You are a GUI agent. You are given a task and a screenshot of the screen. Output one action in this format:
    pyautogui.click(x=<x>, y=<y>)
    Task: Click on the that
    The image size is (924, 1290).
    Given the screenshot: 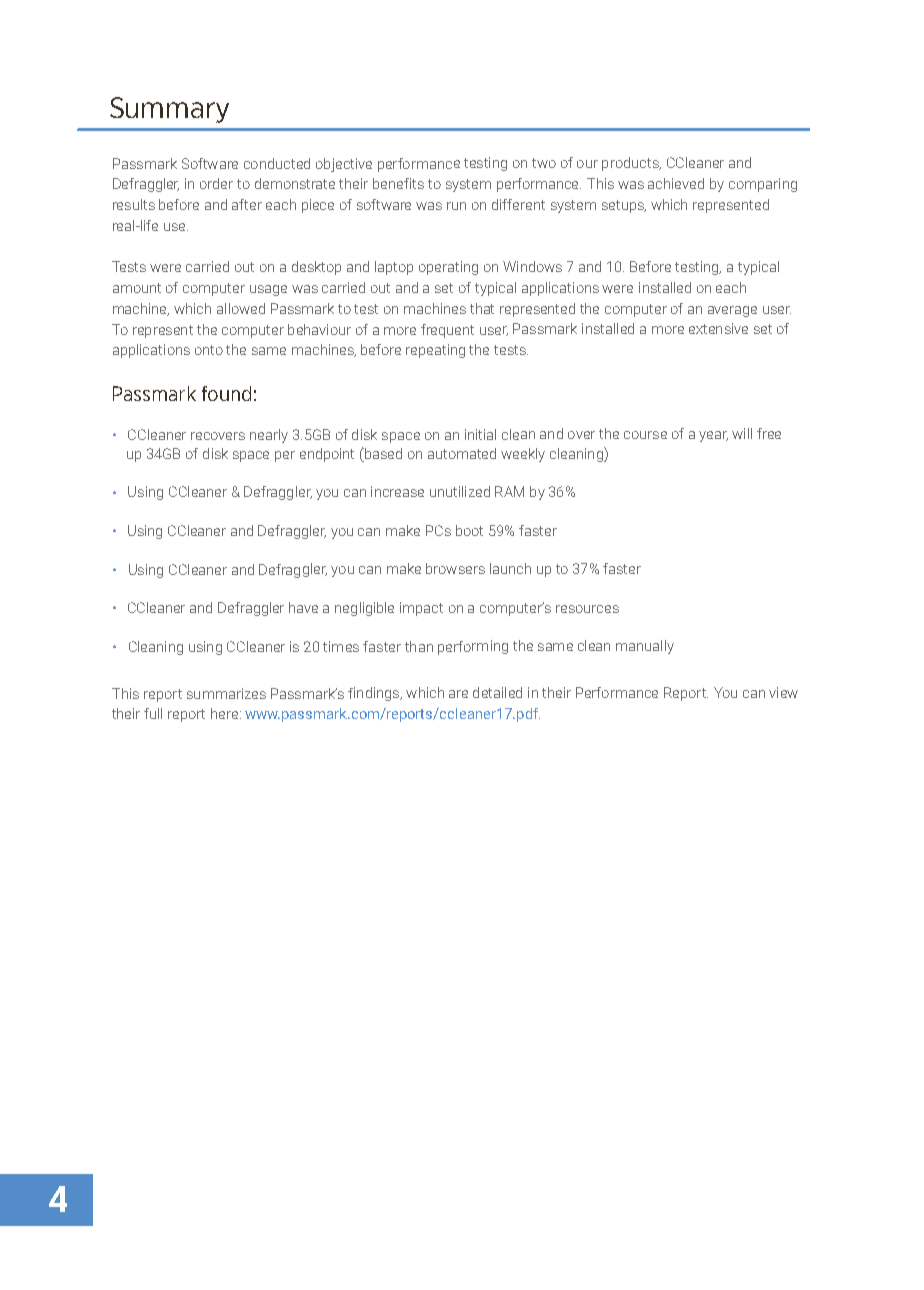 What is the action you would take?
    pyautogui.click(x=482, y=308)
